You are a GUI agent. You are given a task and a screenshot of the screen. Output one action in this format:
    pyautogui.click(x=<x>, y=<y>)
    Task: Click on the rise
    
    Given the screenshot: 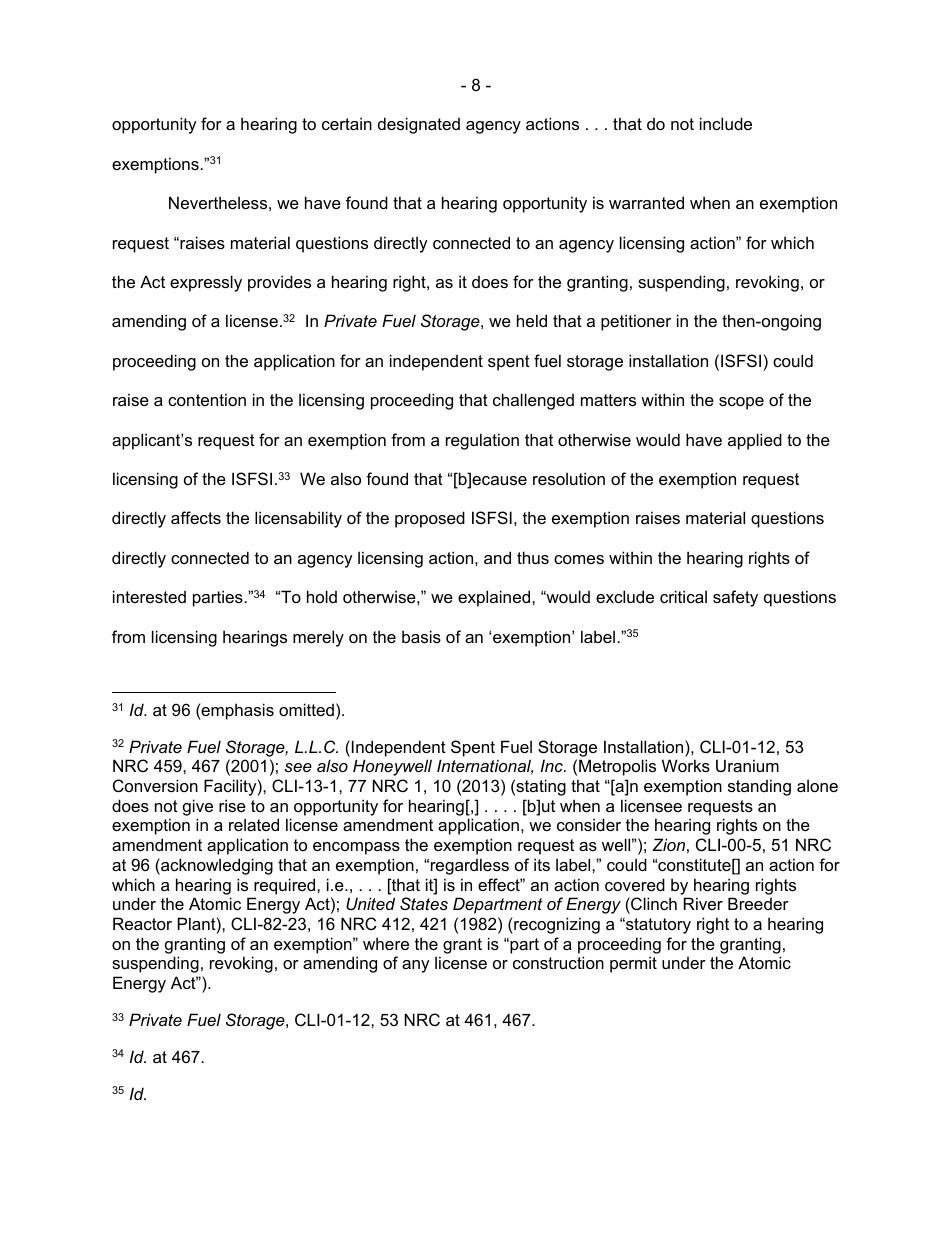 What is the action you would take?
    pyautogui.click(x=232, y=805)
